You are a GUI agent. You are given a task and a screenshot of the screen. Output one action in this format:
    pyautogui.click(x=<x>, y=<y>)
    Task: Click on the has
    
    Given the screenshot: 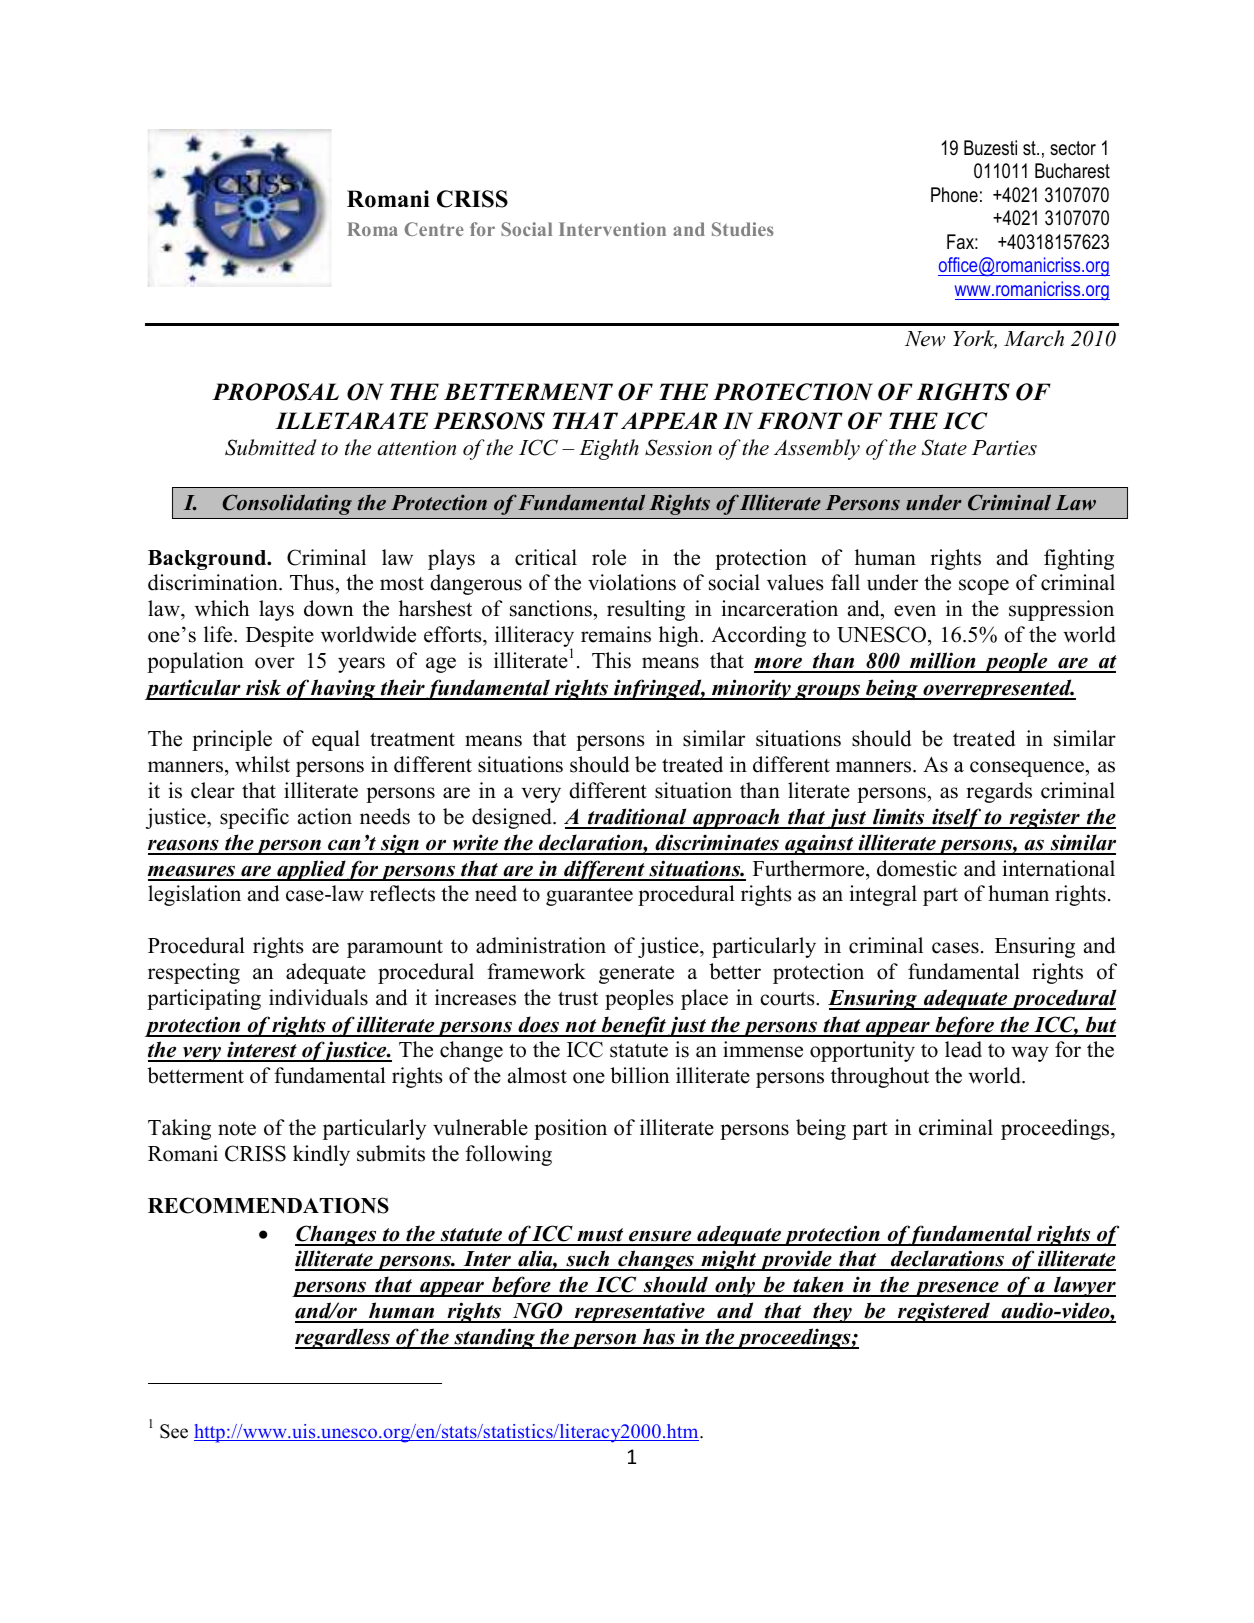 What is the action you would take?
    pyautogui.click(x=659, y=1338)
